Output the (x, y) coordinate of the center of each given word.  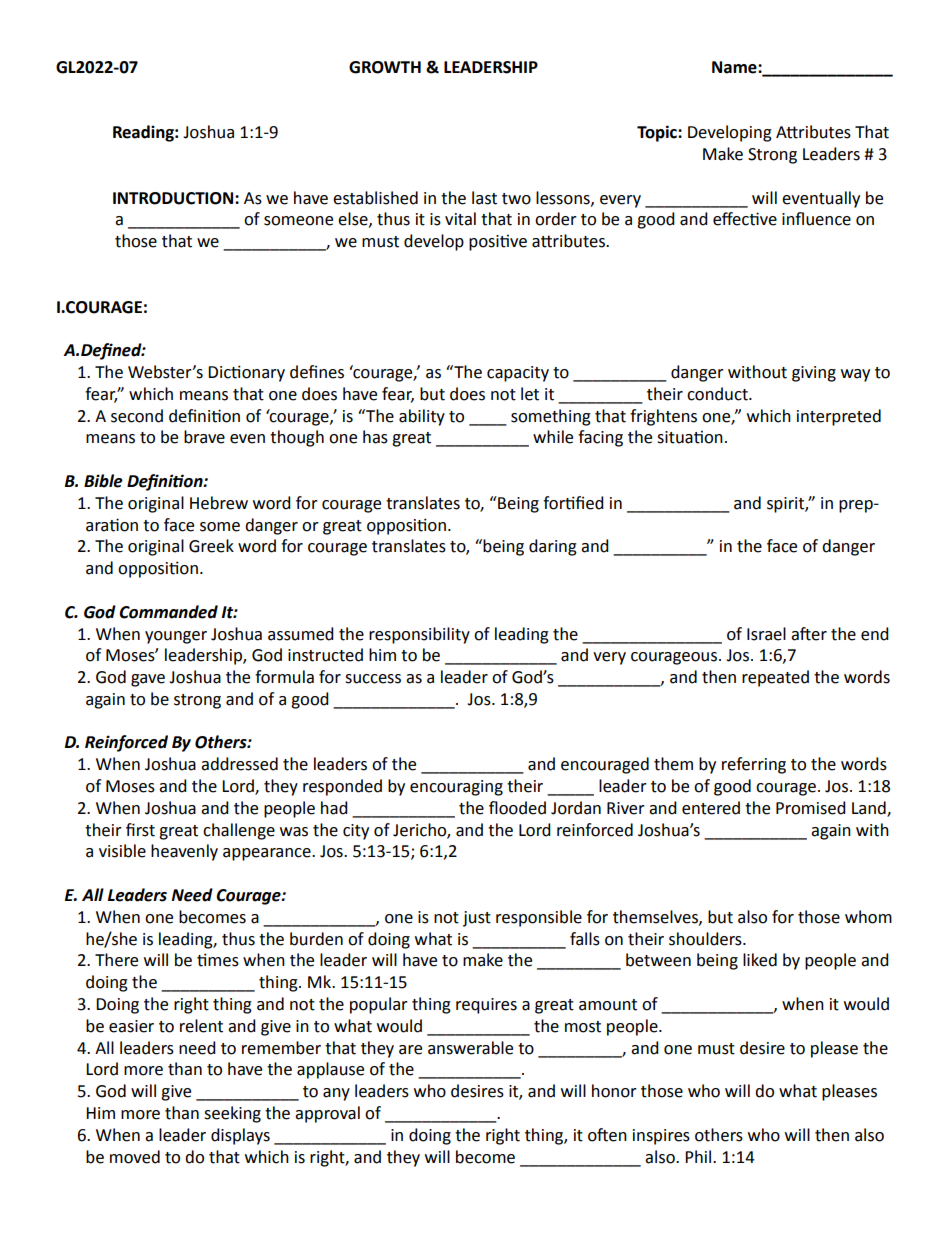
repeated (775, 678)
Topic (658, 133)
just (477, 919)
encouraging (456, 788)
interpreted (839, 417)
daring (553, 547)
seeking (232, 1114)
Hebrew (219, 503)
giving (814, 374)
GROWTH (385, 67)
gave (148, 680)
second (137, 416)
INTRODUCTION (174, 198)
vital (460, 219)
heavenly (184, 852)
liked (760, 960)
